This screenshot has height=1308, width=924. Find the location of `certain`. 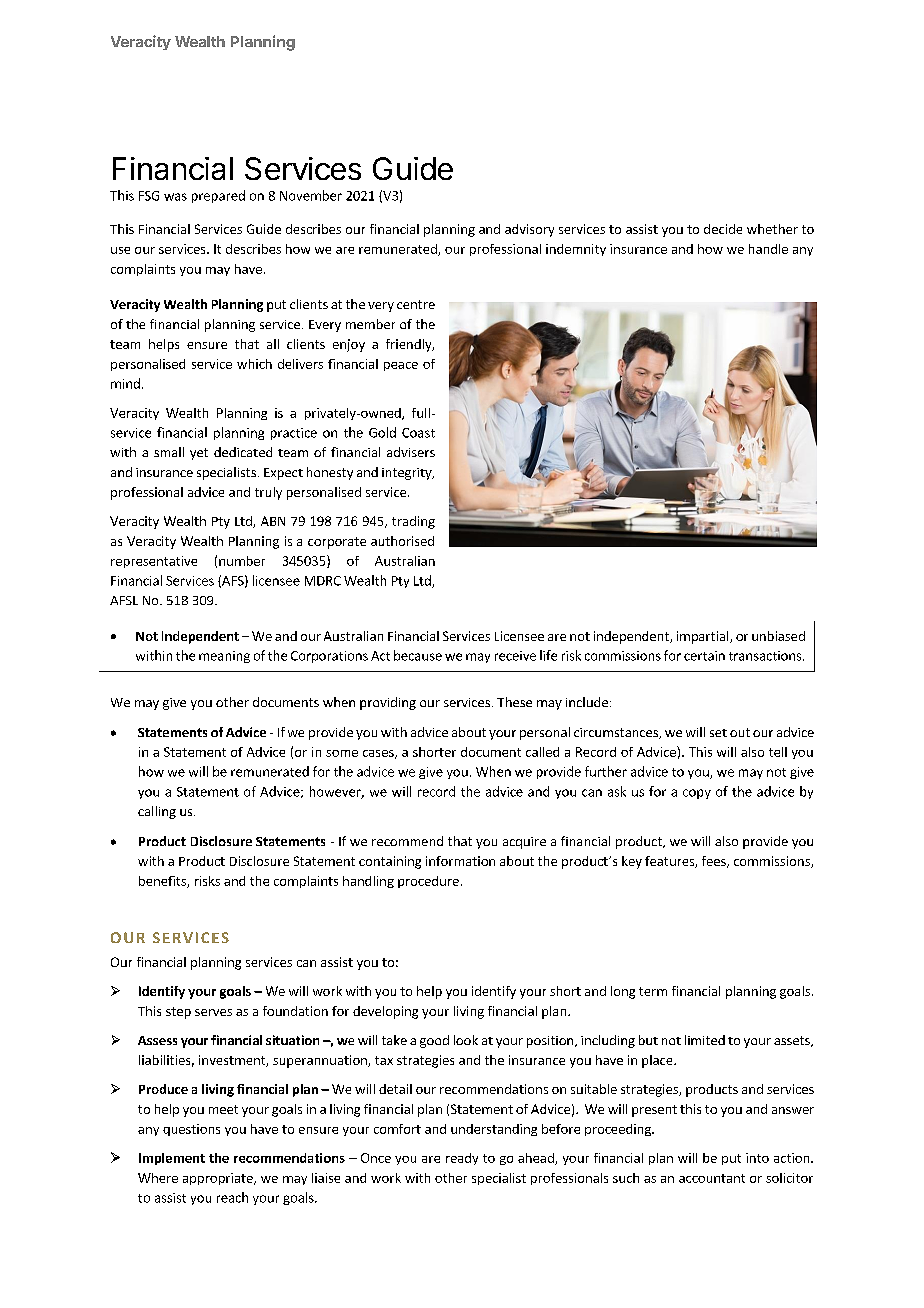

certain is located at coordinates (704, 656).
